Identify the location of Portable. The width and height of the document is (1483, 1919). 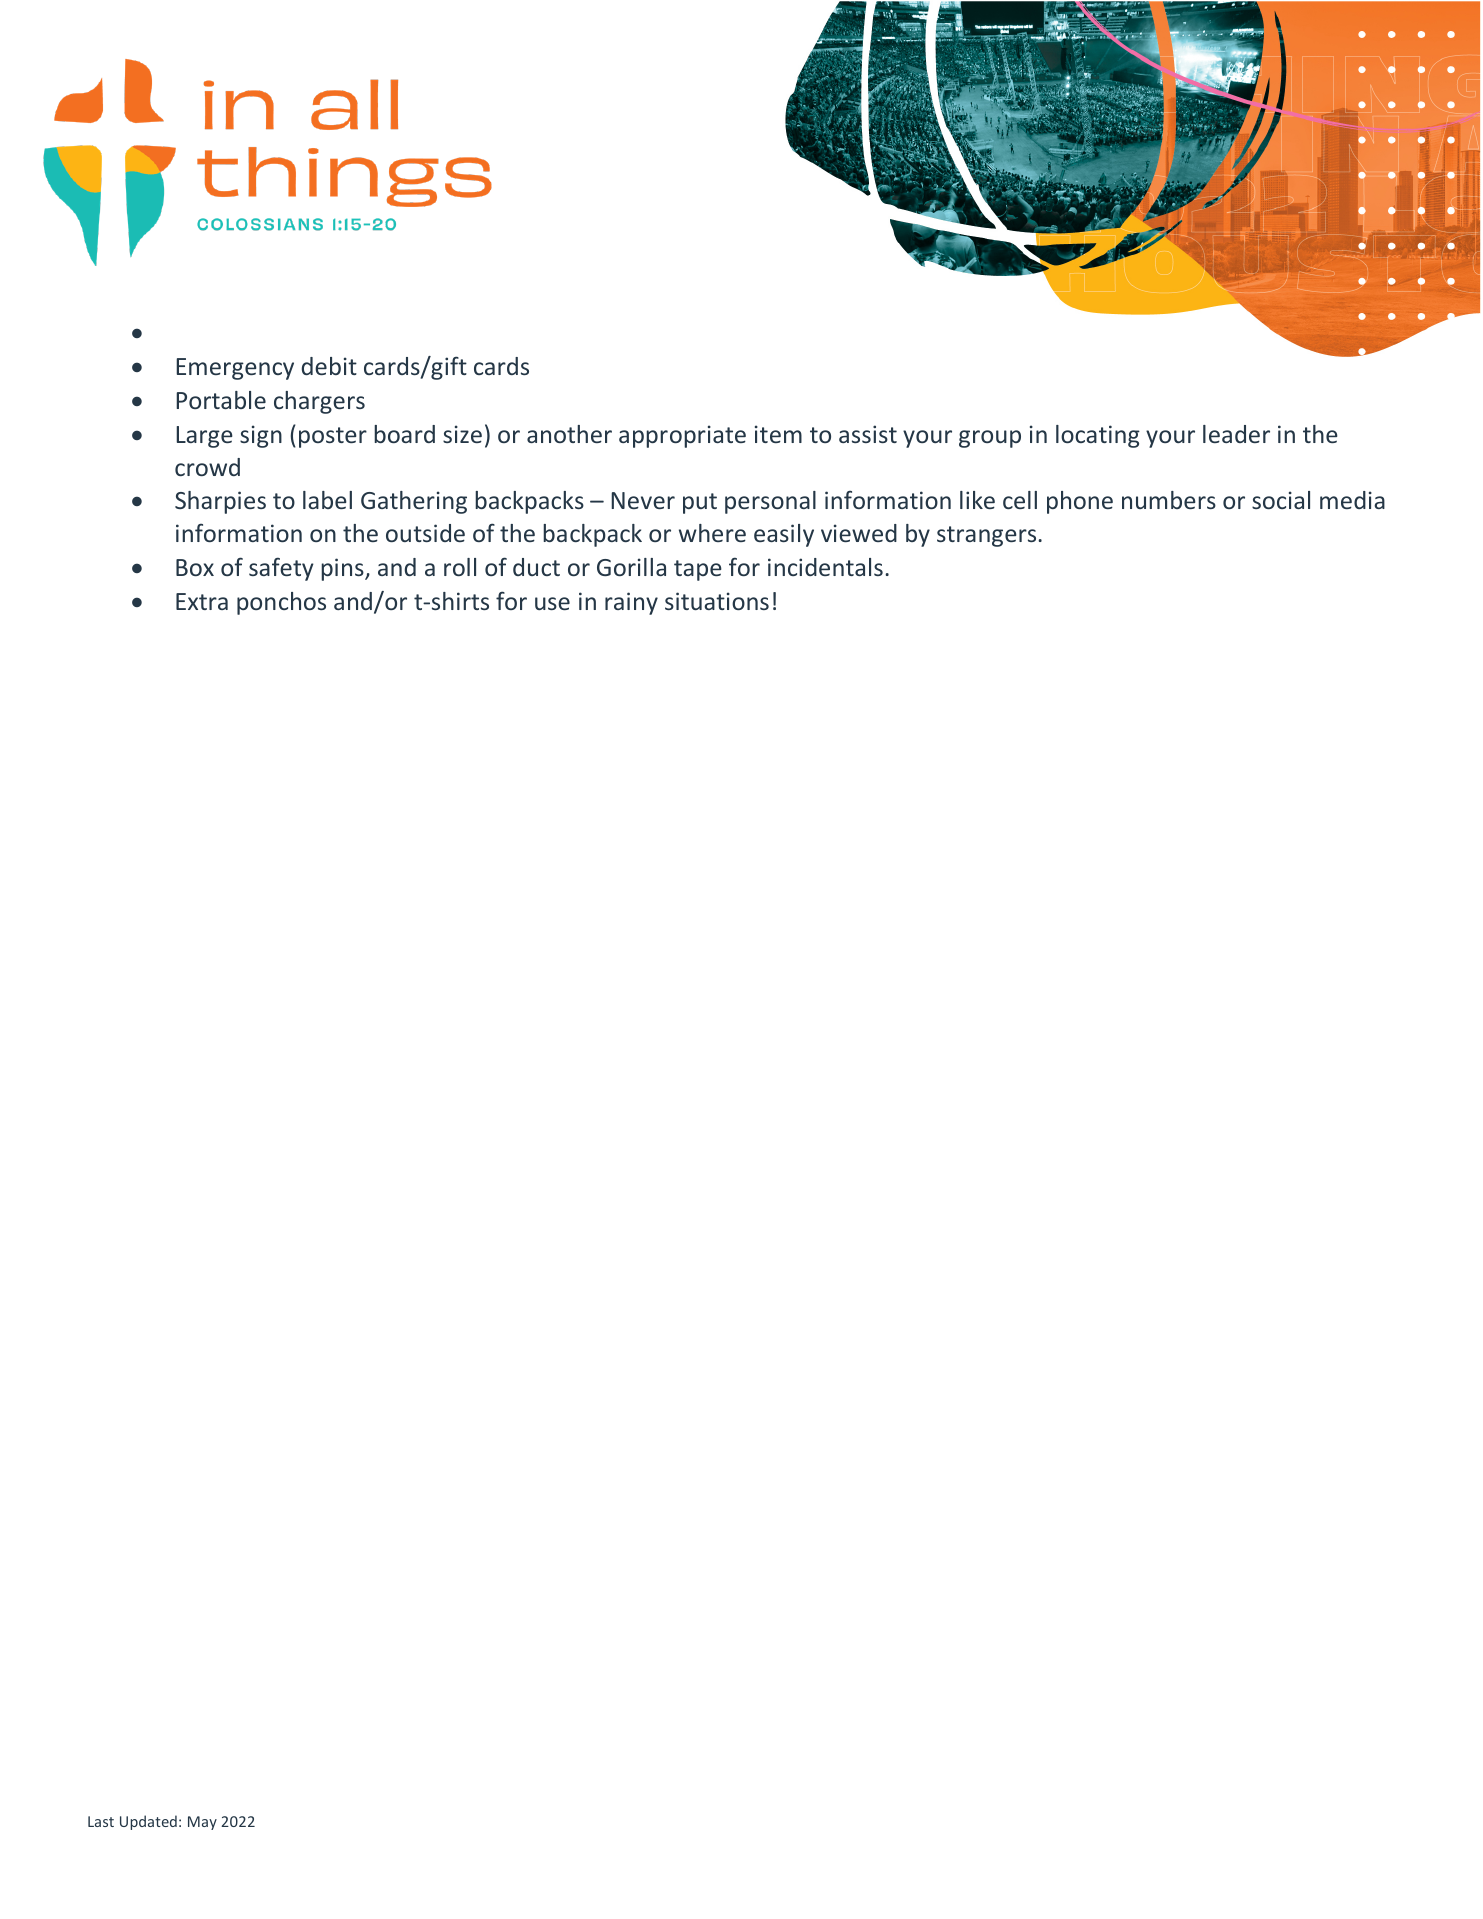
(221, 400).
